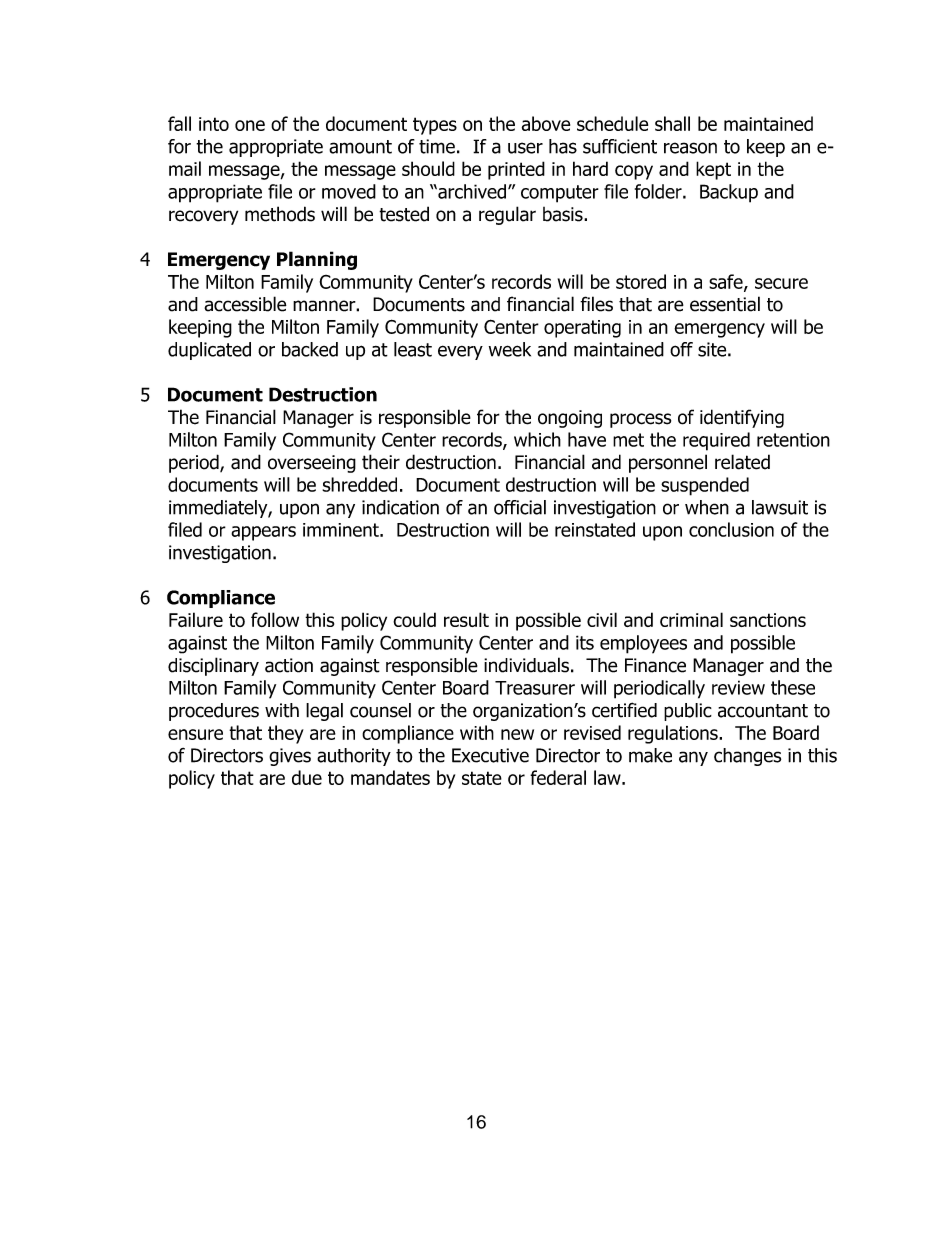 This screenshot has height=1233, width=952. Describe the element at coordinates (747, 757) in the screenshot. I see `changes` at that location.
